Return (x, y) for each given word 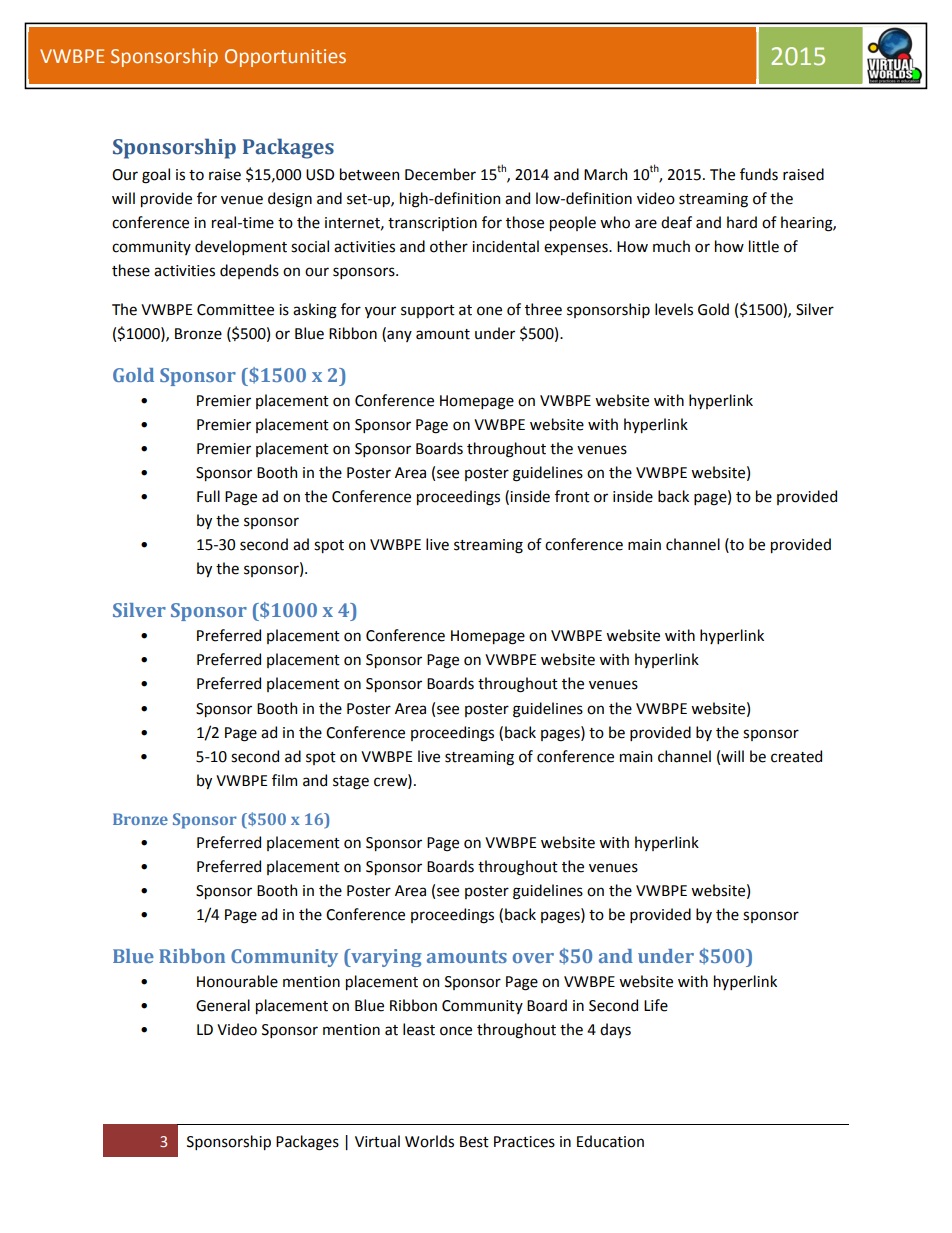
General (223, 1005)
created (796, 756)
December (440, 174)
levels (674, 309)
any (398, 336)
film (284, 780)
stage (351, 783)
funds (759, 174)
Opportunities (285, 58)
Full (208, 496)
